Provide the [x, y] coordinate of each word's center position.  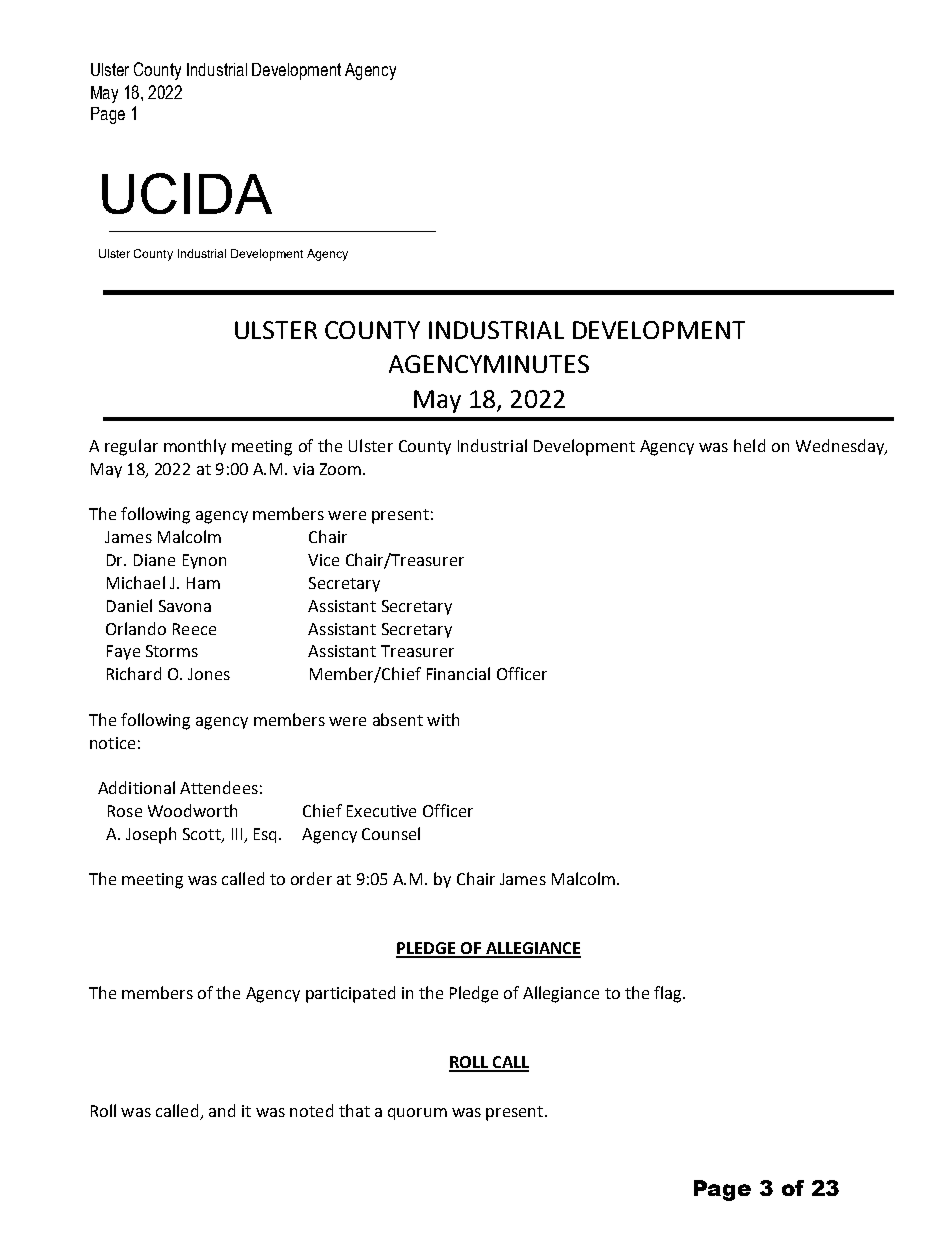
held [749, 445]
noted [311, 1110]
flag [669, 994]
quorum [417, 1114]
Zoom [342, 469]
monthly [195, 447]
